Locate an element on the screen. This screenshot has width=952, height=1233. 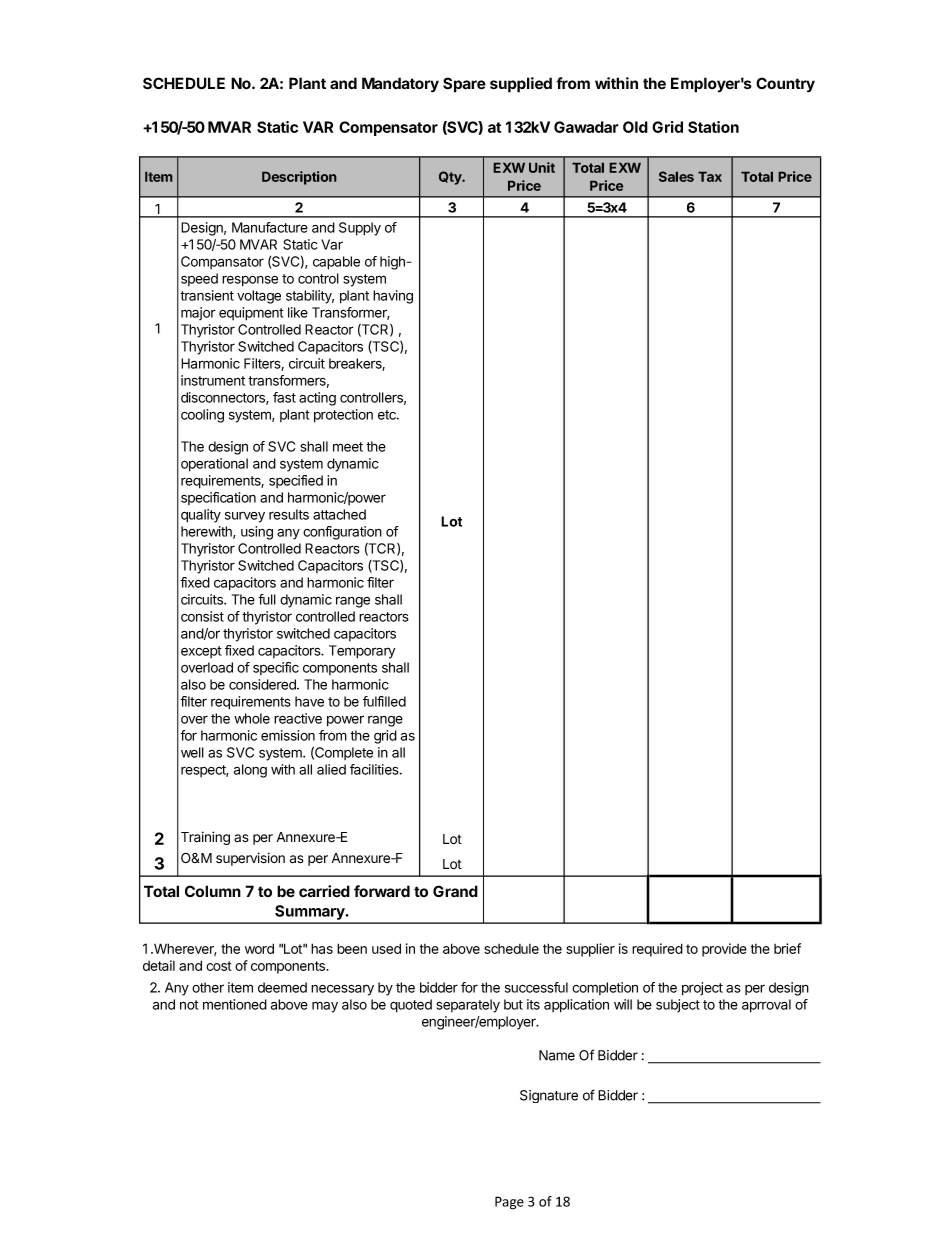
Description is located at coordinates (299, 178).
